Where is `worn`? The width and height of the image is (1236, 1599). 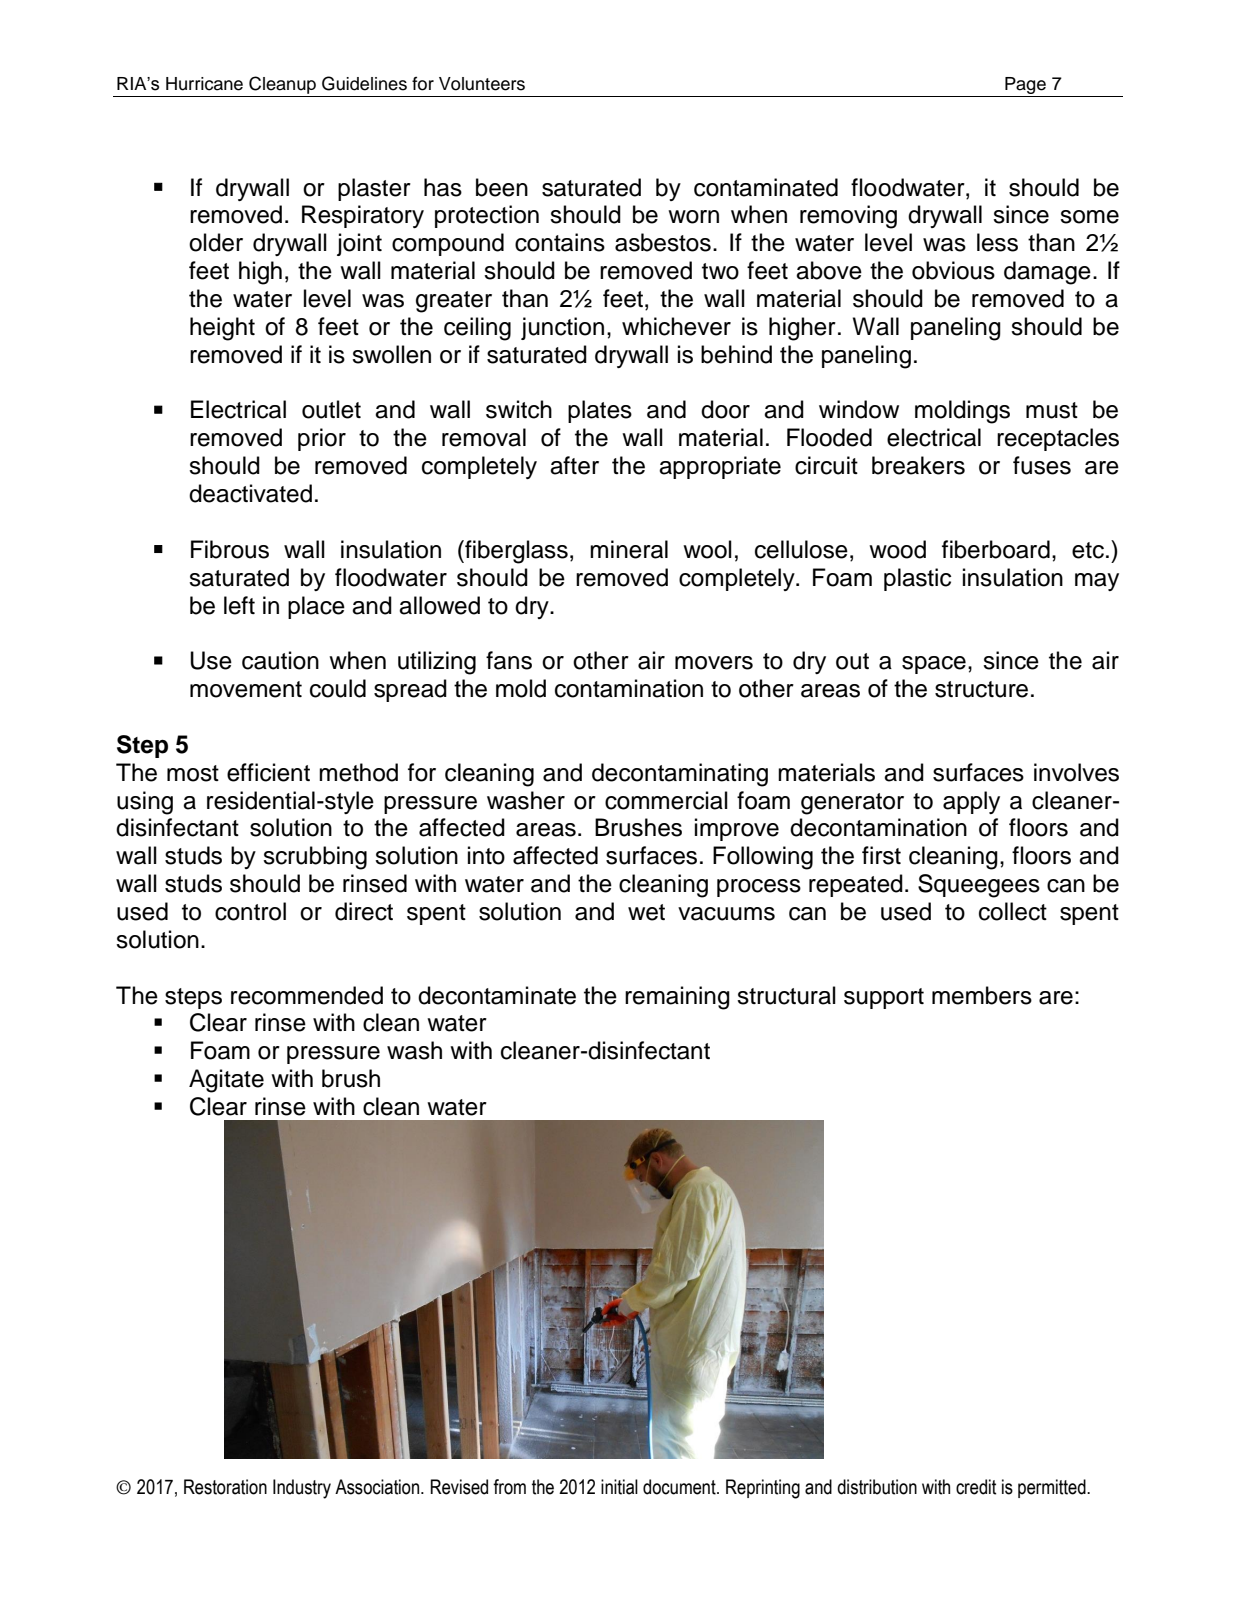 worn is located at coordinates (693, 217).
